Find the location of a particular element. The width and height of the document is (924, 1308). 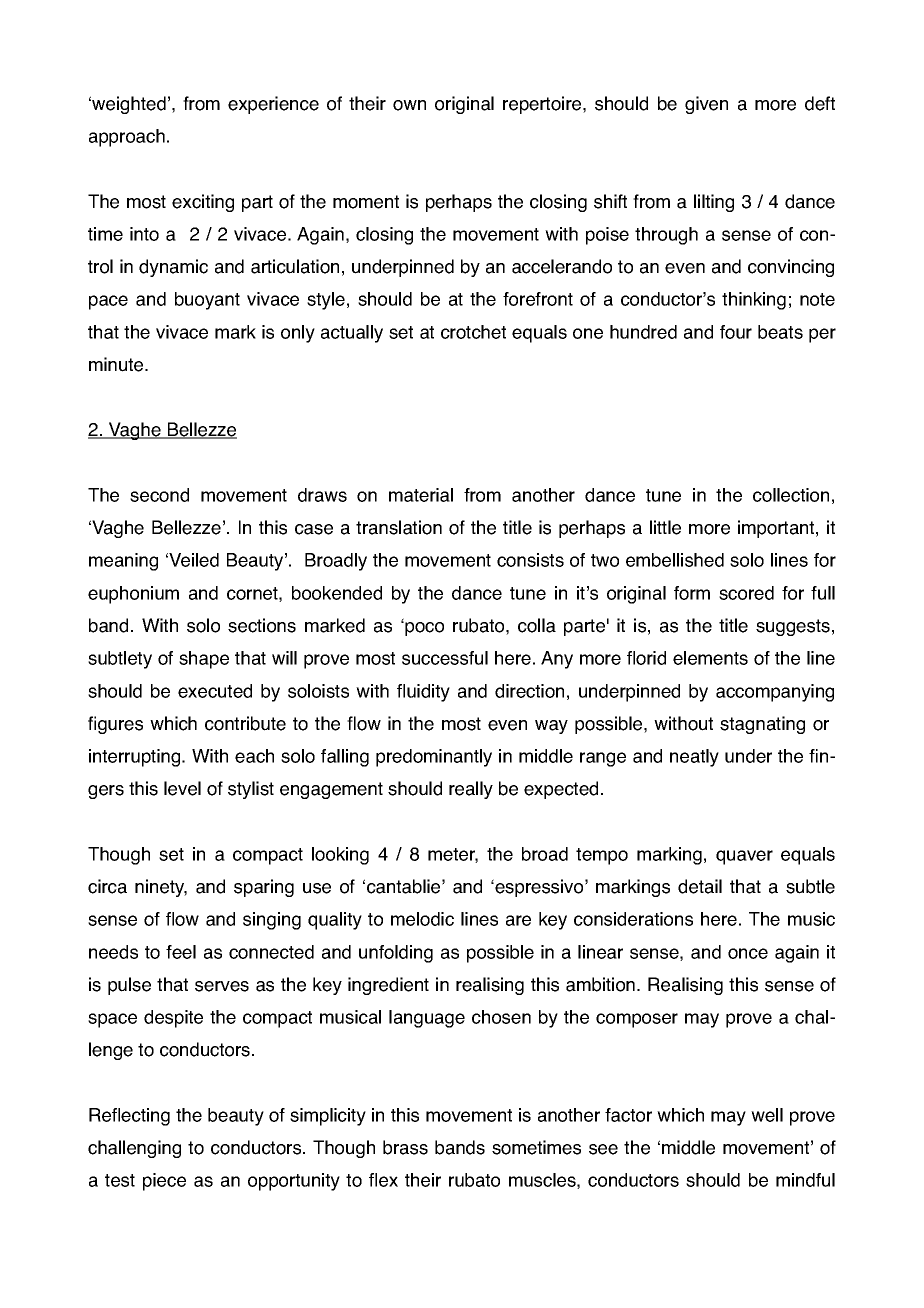

collection is located at coordinates (791, 495).
